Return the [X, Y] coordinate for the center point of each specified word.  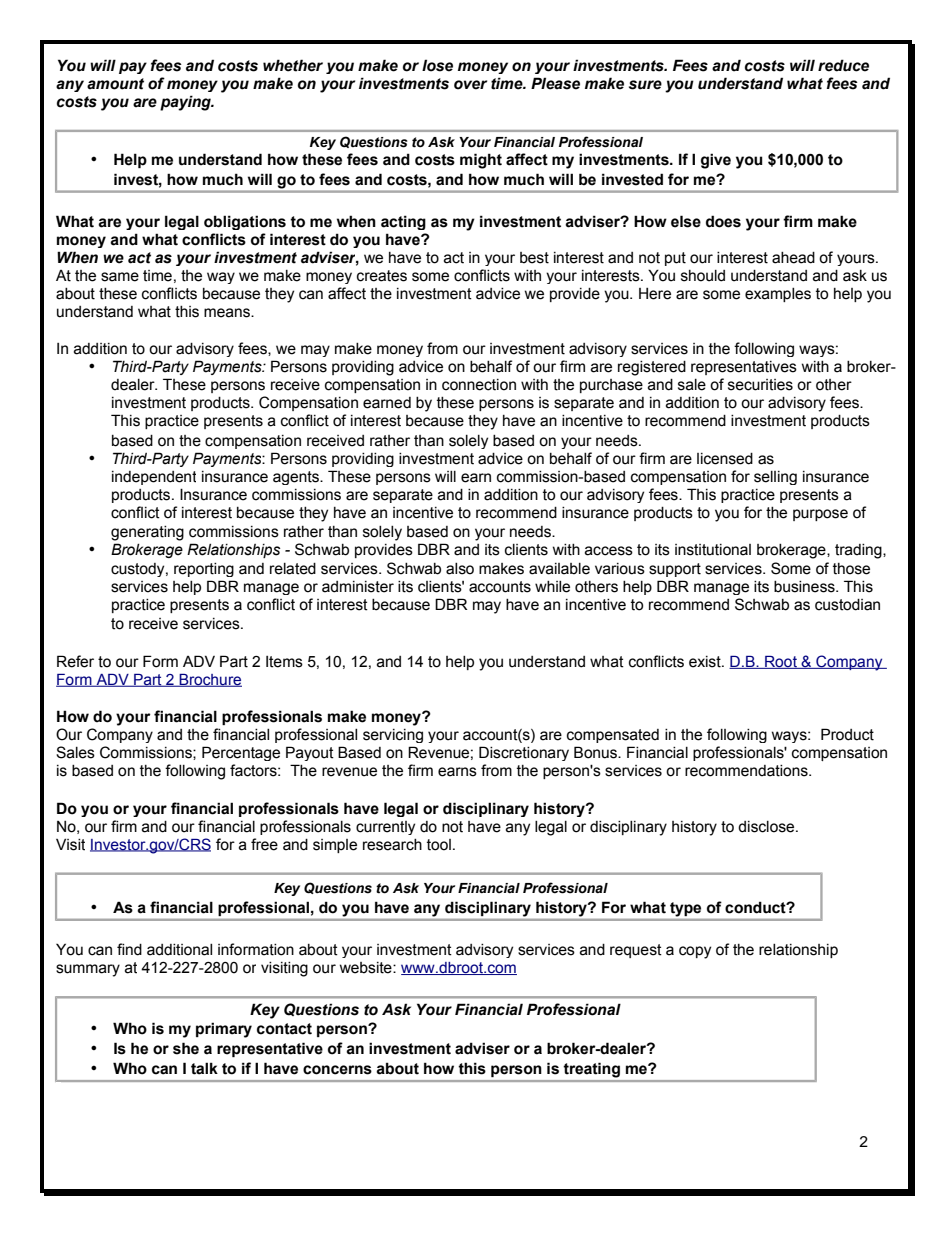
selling [775, 478]
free [264, 844]
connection [479, 385]
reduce [843, 65]
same [120, 277]
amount [115, 84]
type [685, 909]
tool [439, 845]
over [470, 85]
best [534, 258]
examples [778, 295]
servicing [393, 736]
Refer [75, 661]
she [186, 1048]
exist [706, 662]
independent [154, 478]
